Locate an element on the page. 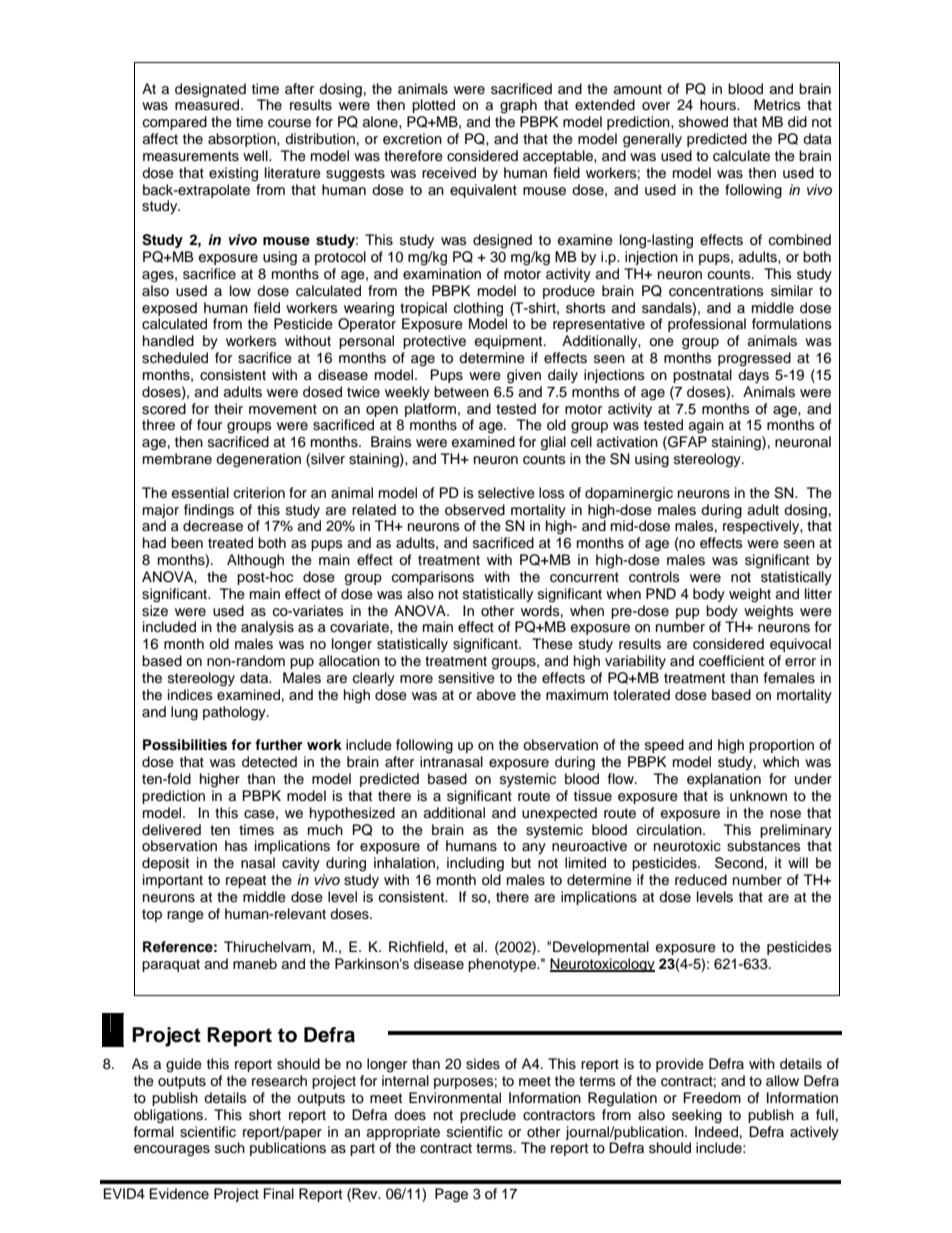 Image resolution: width=952 pixels, height=1233 pixels. again is located at coordinates (706, 426).
